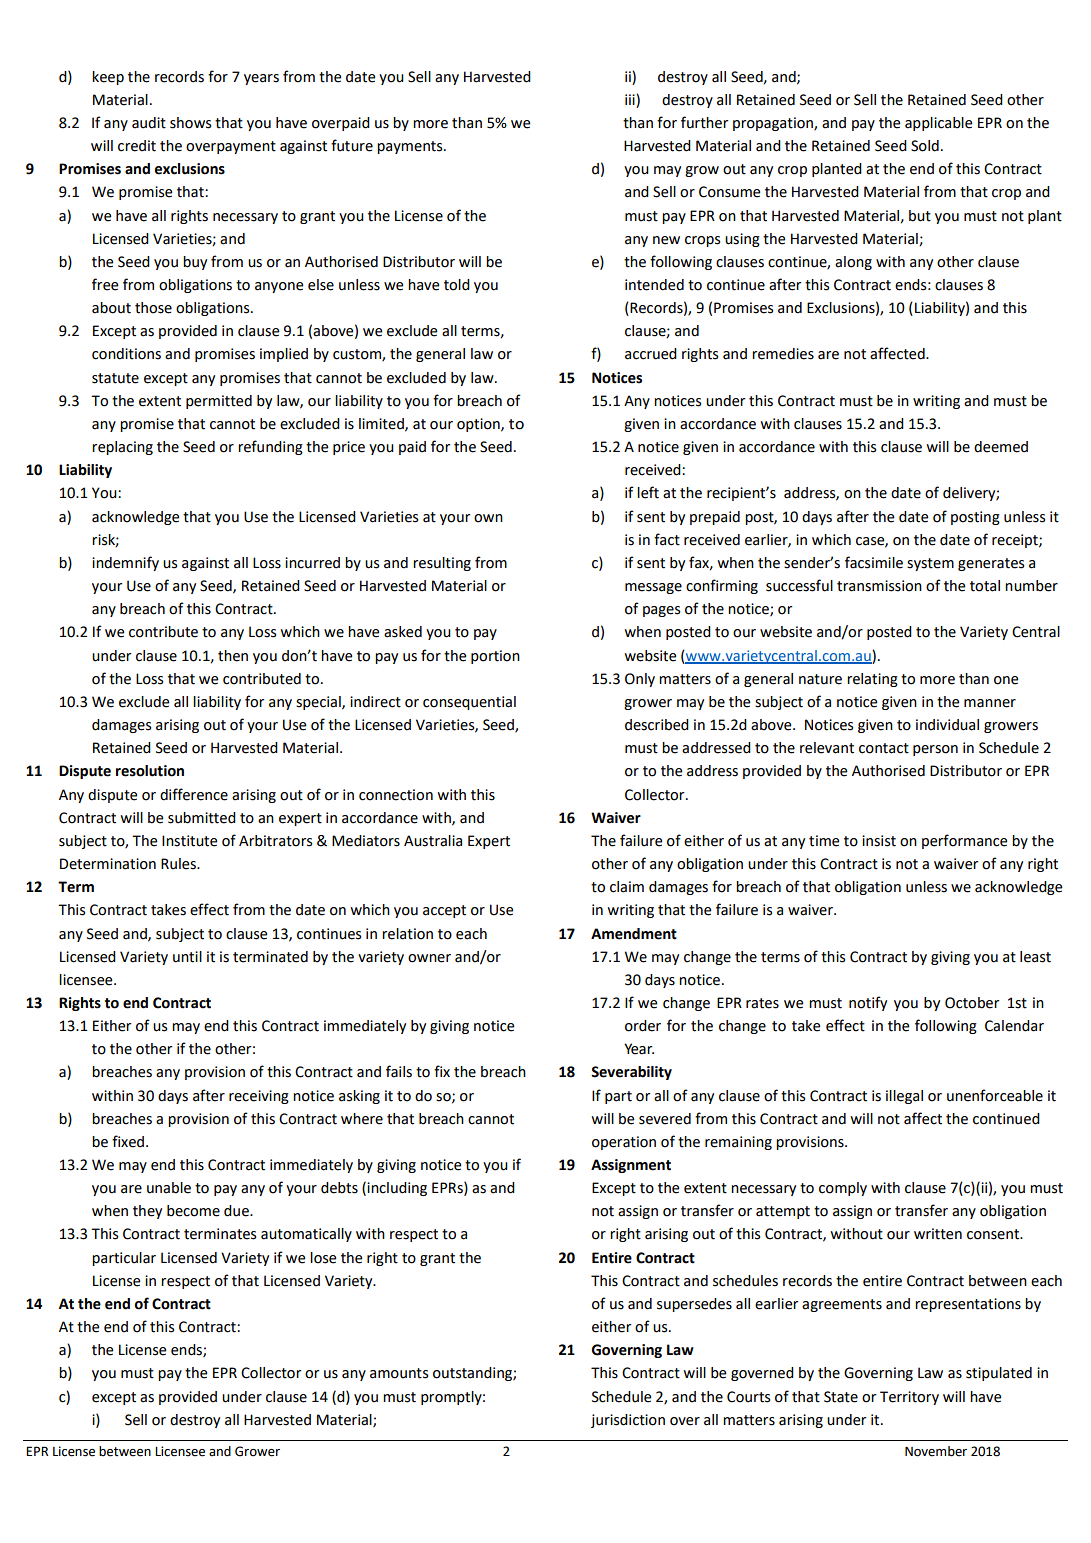 The height and width of the page is (1543, 1091). I want to click on Rules, so click(179, 864).
